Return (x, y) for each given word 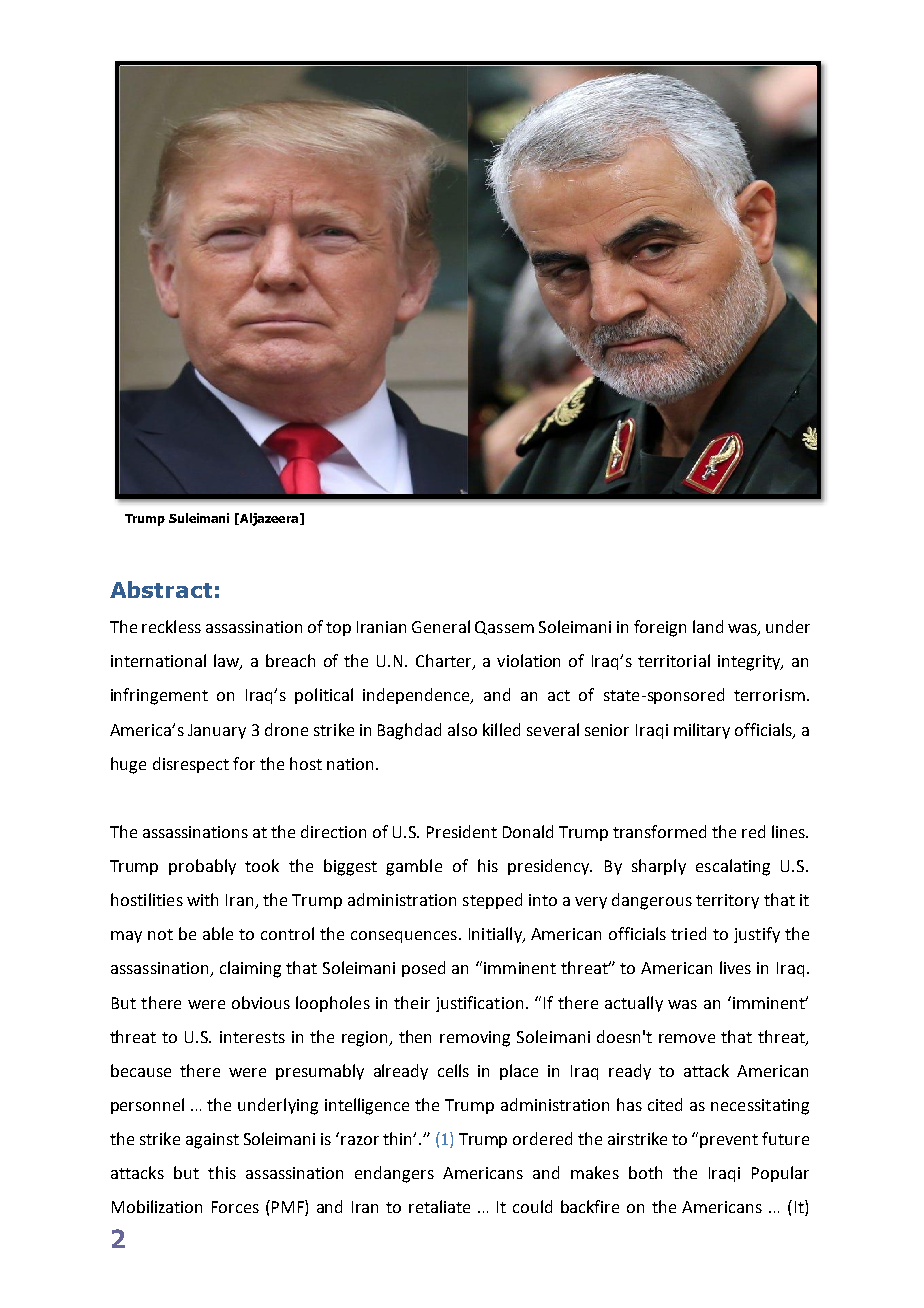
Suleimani (199, 518)
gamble (414, 867)
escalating (733, 867)
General (441, 626)
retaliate (439, 1206)
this (222, 1172)
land (708, 626)
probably (202, 867)
